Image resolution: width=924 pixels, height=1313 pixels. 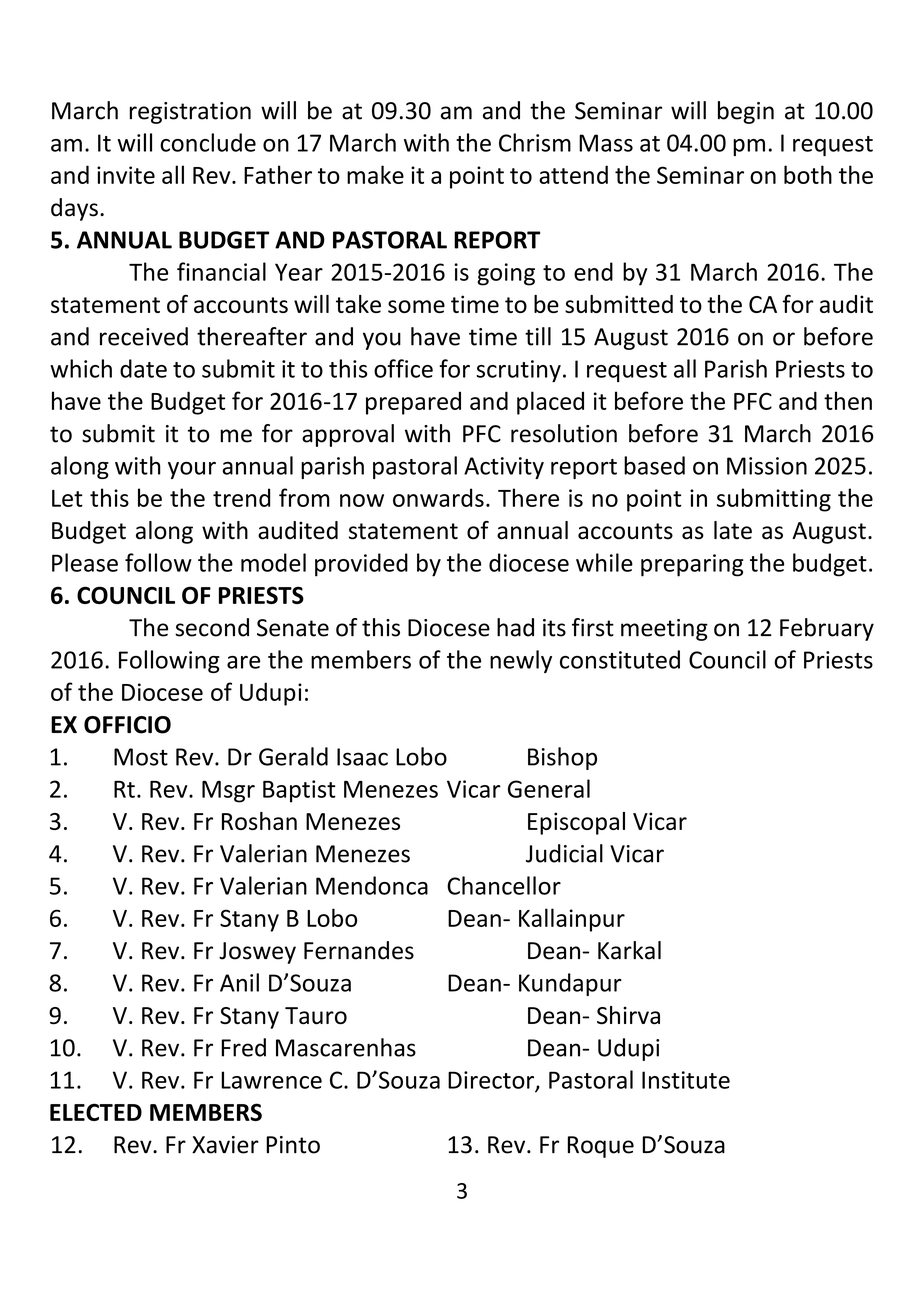 What do you see at coordinates (413, 403) in the page?
I see `prepared` at bounding box center [413, 403].
